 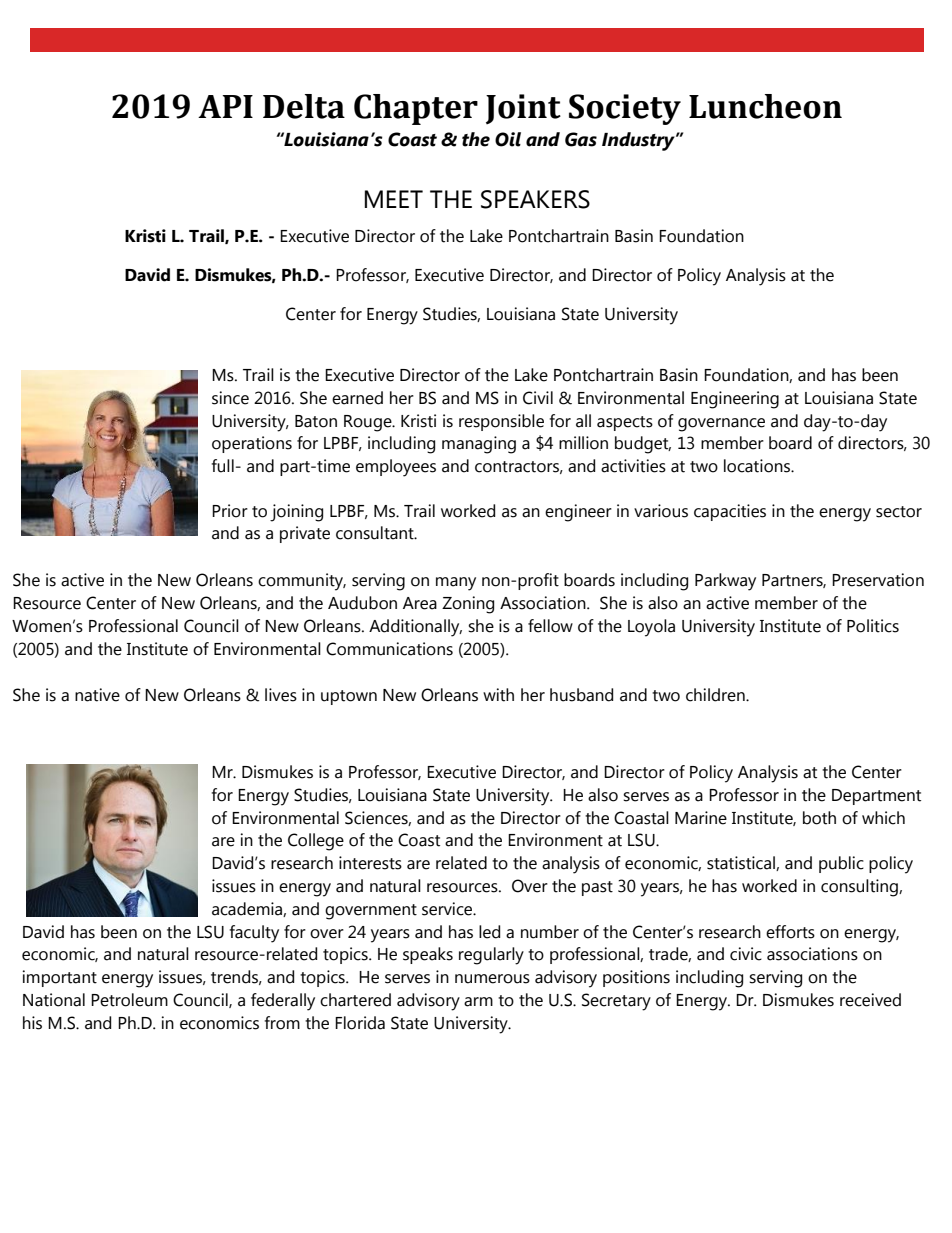 I want to click on Prior, so click(x=230, y=511).
